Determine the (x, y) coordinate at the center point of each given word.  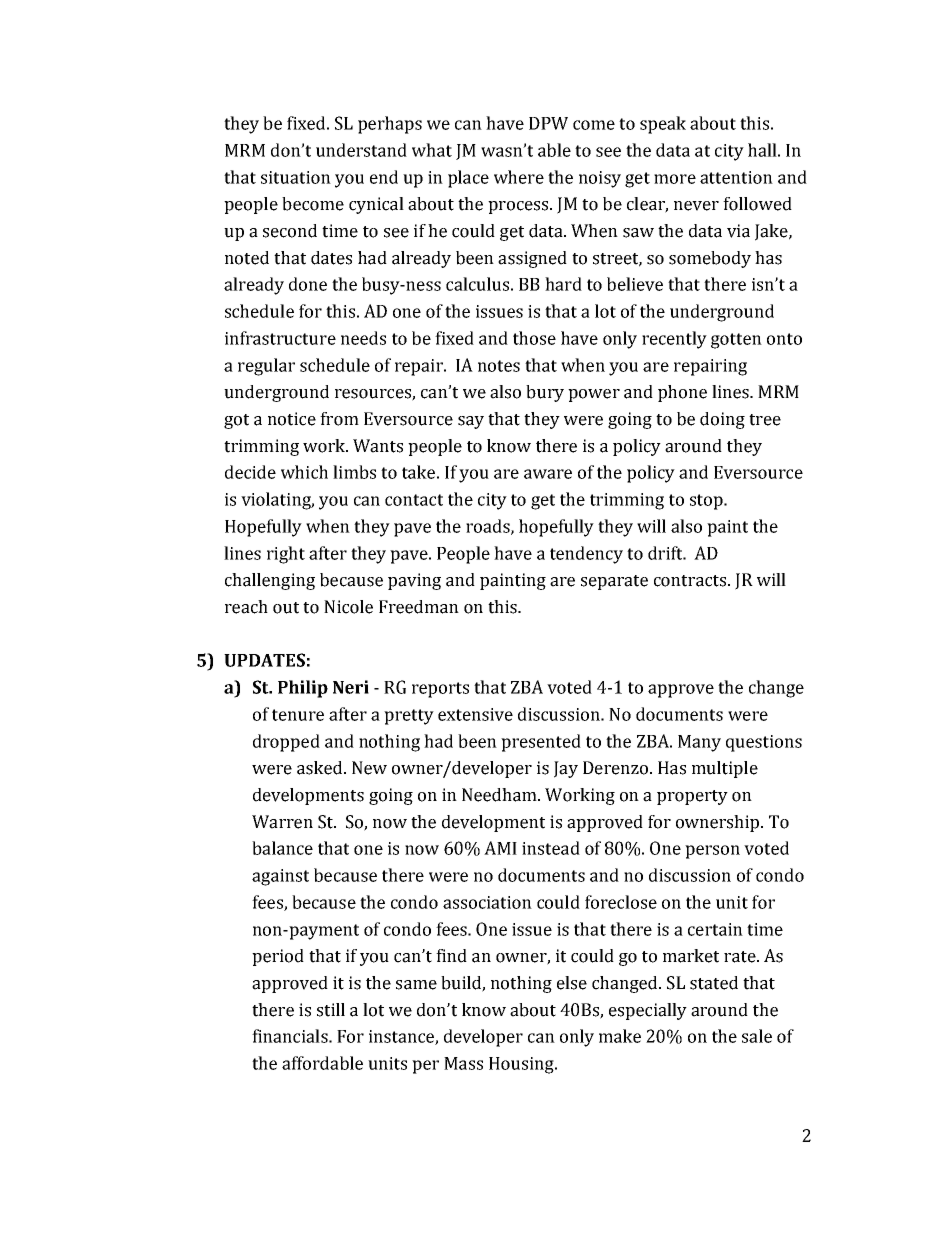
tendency (586, 555)
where (519, 177)
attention (736, 177)
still (331, 1010)
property (692, 797)
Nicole (348, 607)
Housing (522, 1065)
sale (757, 1036)
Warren (282, 822)
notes (499, 366)
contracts (691, 581)
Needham (500, 795)
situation (296, 177)
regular (266, 367)
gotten (736, 341)
